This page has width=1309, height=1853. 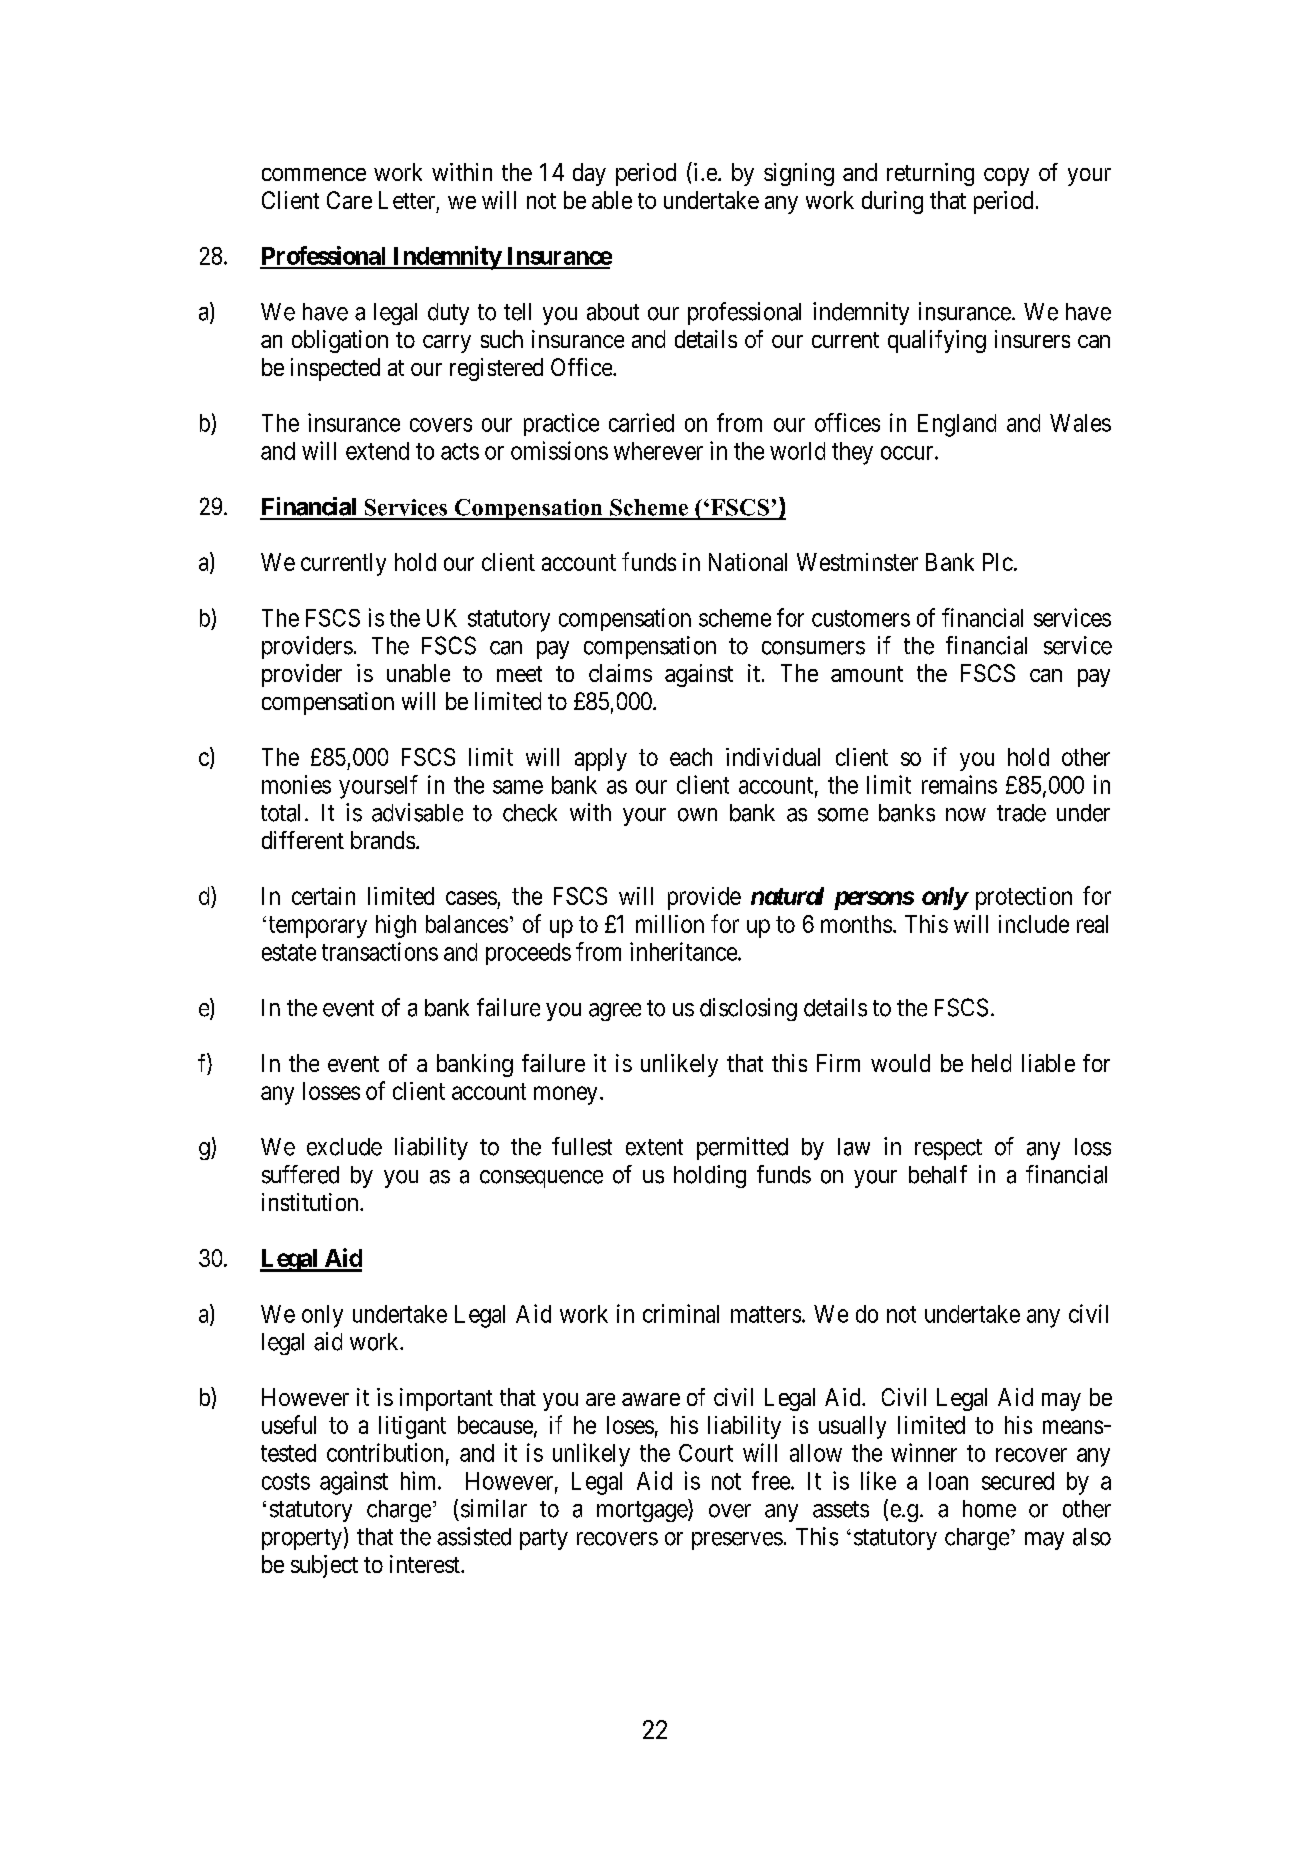 I want to click on million, so click(x=670, y=924).
